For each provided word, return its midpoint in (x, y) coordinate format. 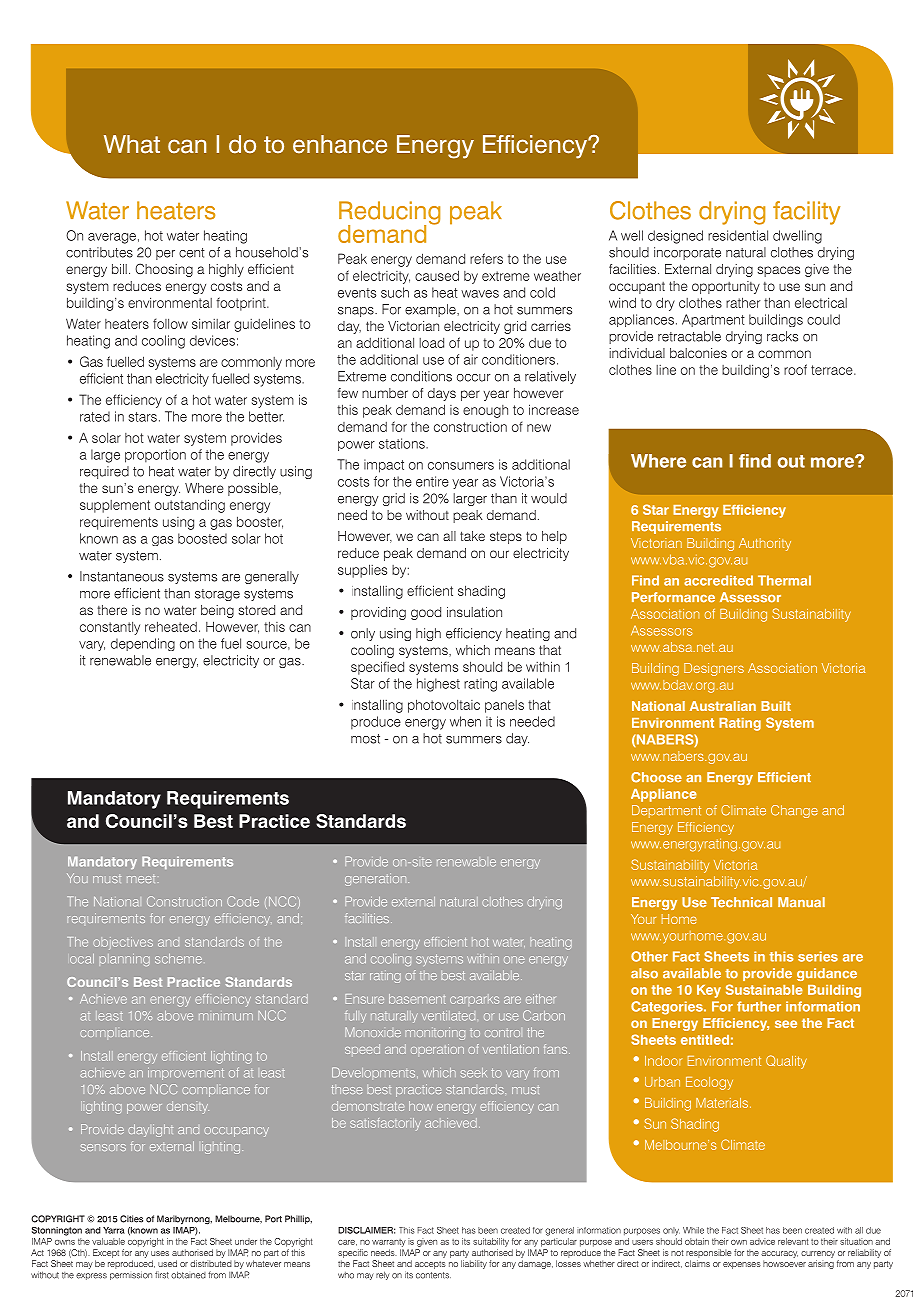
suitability (491, 1242)
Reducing (389, 214)
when (465, 721)
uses (160, 1253)
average (112, 238)
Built (776, 706)
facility (806, 213)
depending (143, 644)
